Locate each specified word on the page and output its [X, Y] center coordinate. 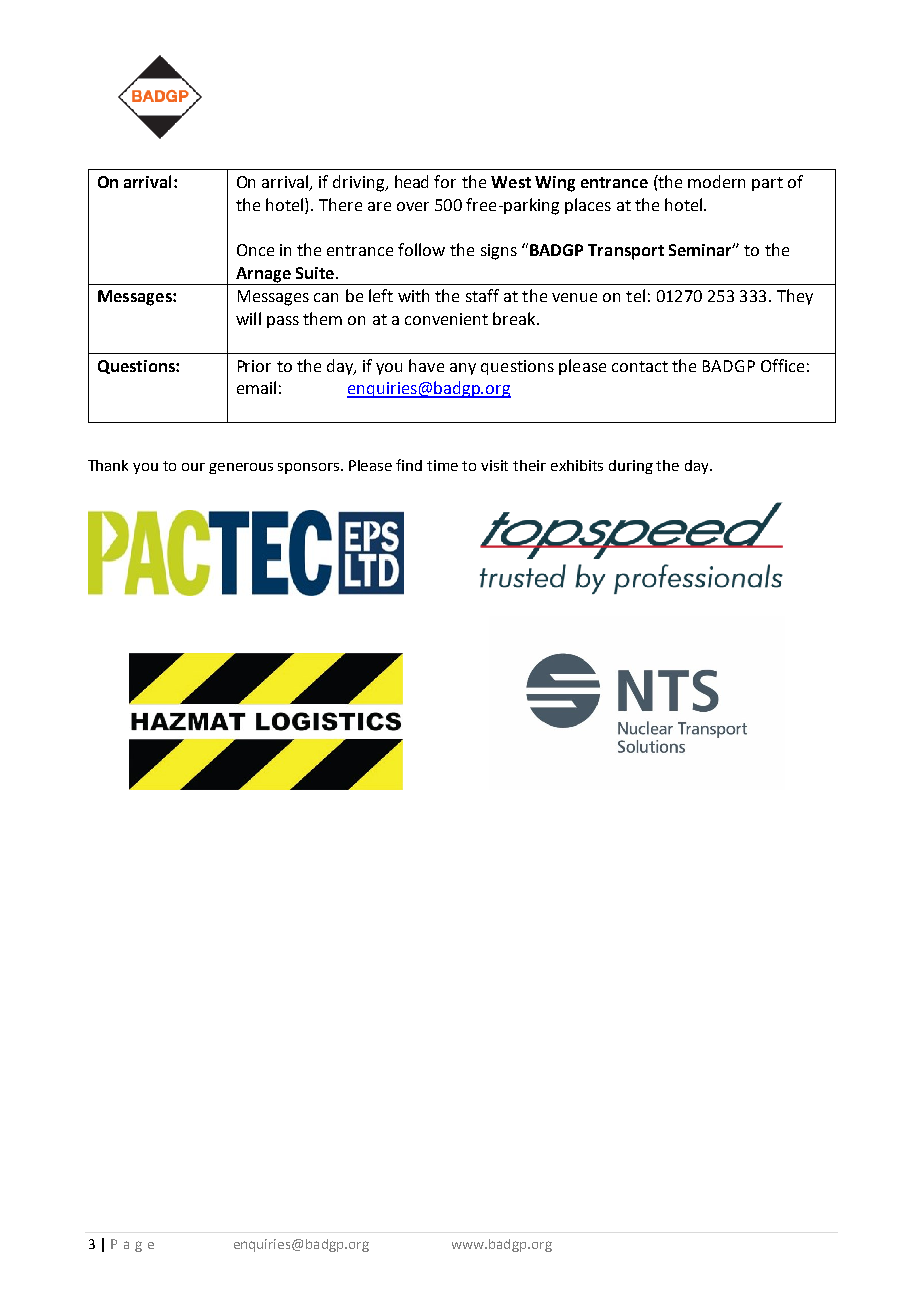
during [631, 467]
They [795, 297]
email [256, 387]
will [248, 318]
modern [716, 181]
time [442, 465]
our [193, 467]
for [445, 181]
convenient [446, 319]
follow [421, 249]
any [463, 369]
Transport [626, 252]
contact [640, 366]
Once [255, 250]
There [340, 204]
